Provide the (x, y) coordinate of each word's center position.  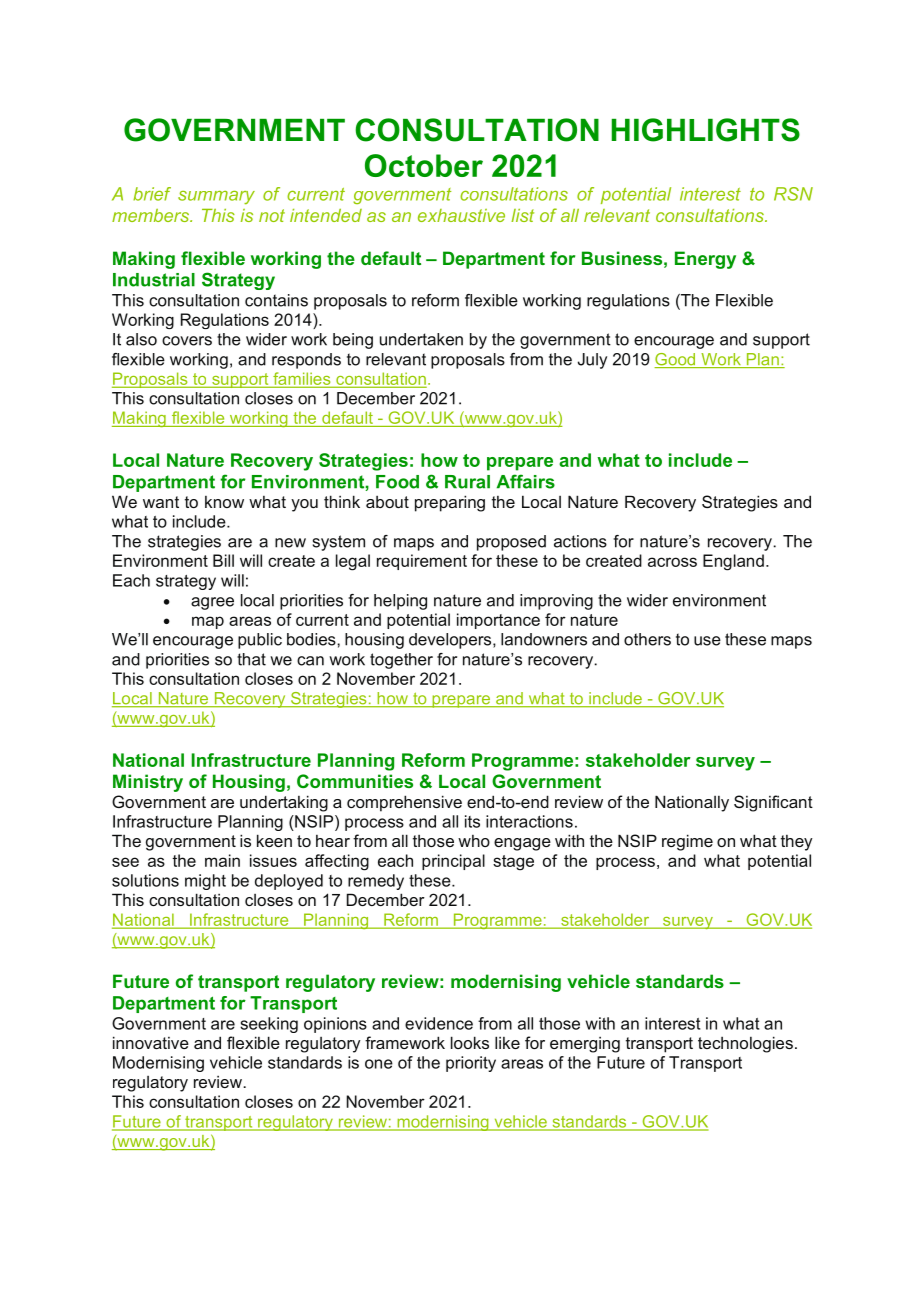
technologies (745, 1044)
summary (216, 198)
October (424, 165)
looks (470, 1042)
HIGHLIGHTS (706, 130)
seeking (269, 1025)
